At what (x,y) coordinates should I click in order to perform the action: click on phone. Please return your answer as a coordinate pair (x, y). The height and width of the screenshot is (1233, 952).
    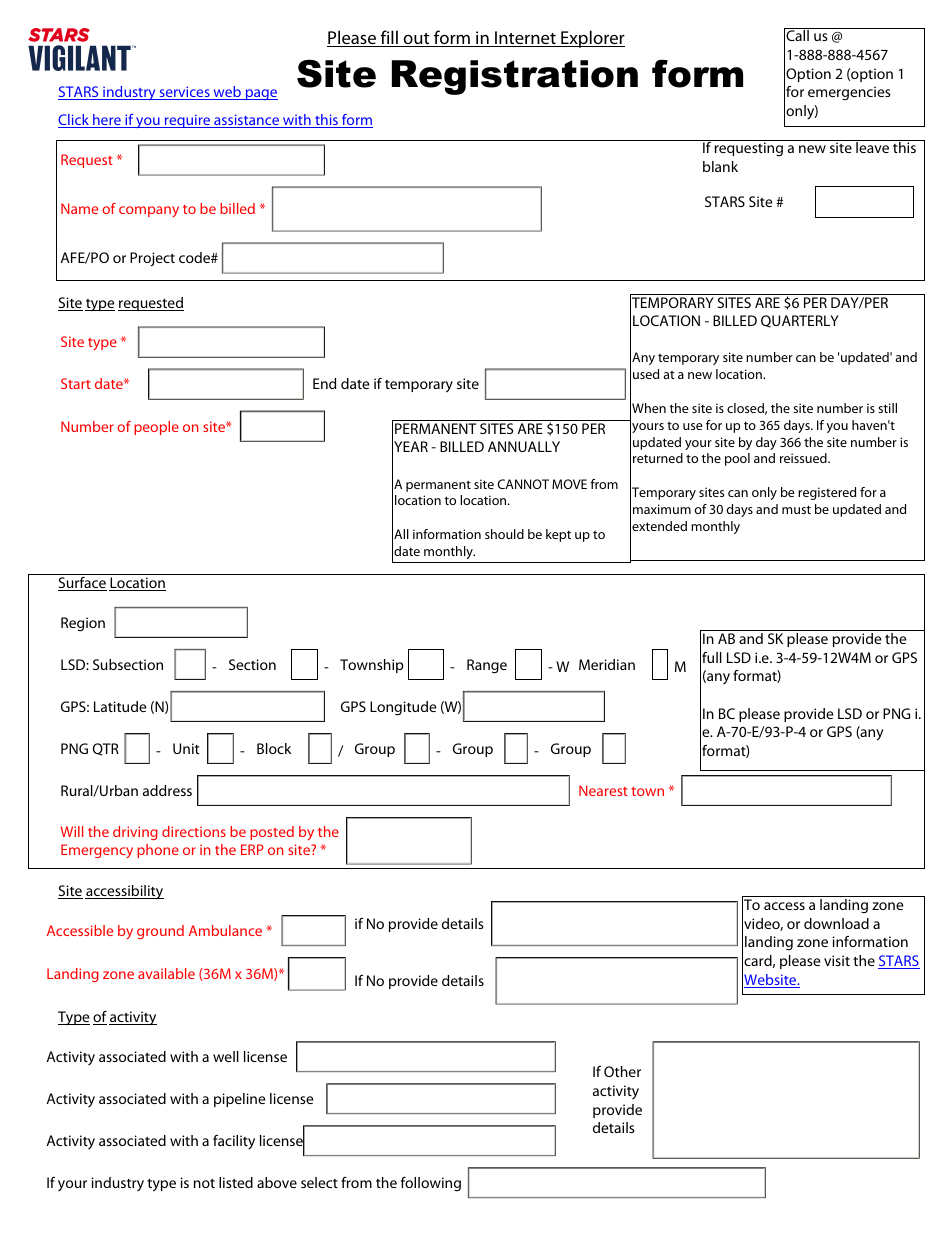
    Looking at the image, I should click on (158, 851).
